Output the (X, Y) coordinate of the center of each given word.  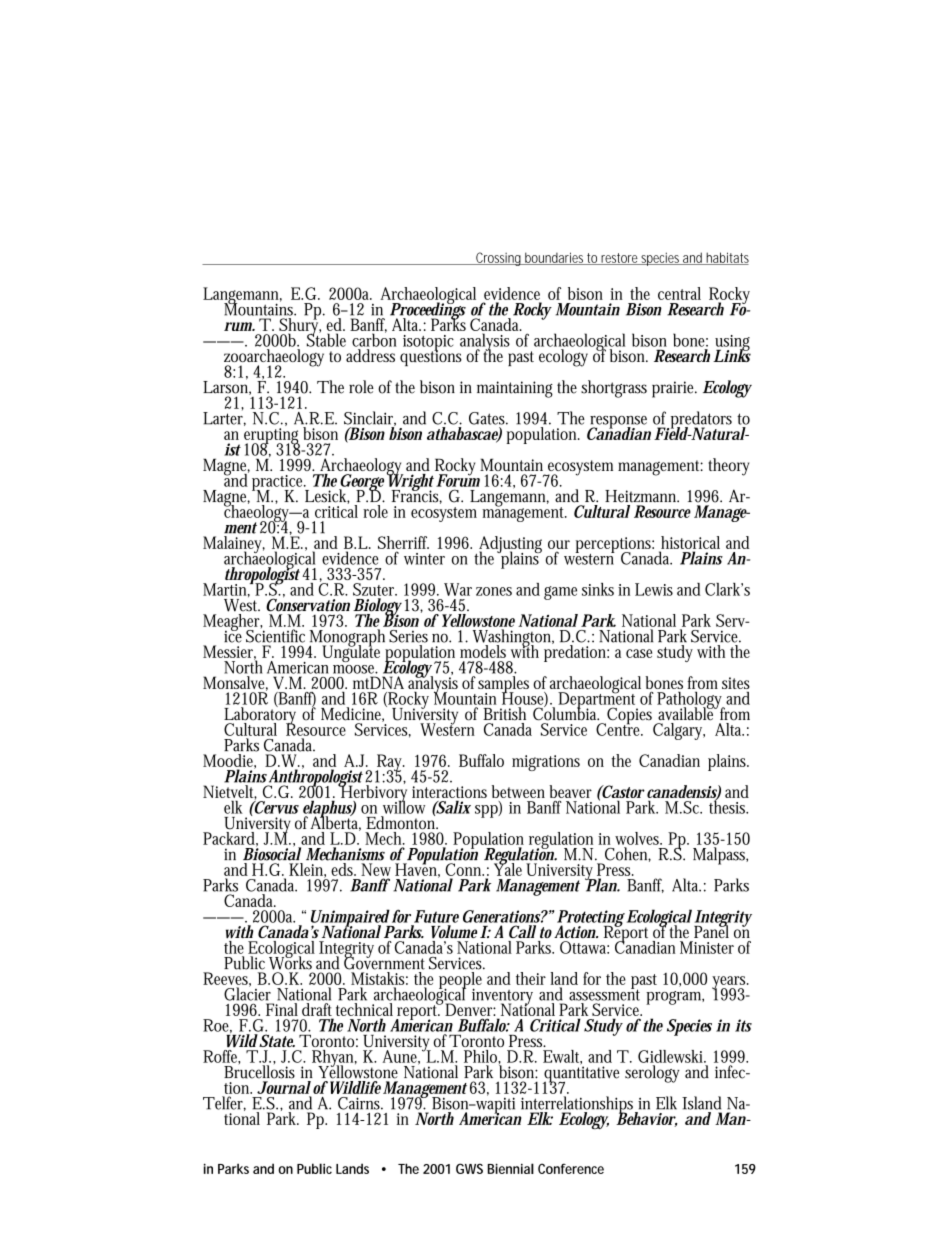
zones (494, 591)
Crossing (499, 259)
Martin (227, 589)
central (679, 293)
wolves (638, 838)
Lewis (654, 589)
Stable (326, 339)
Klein (307, 870)
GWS (469, 1168)
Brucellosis (259, 1071)
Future (436, 916)
